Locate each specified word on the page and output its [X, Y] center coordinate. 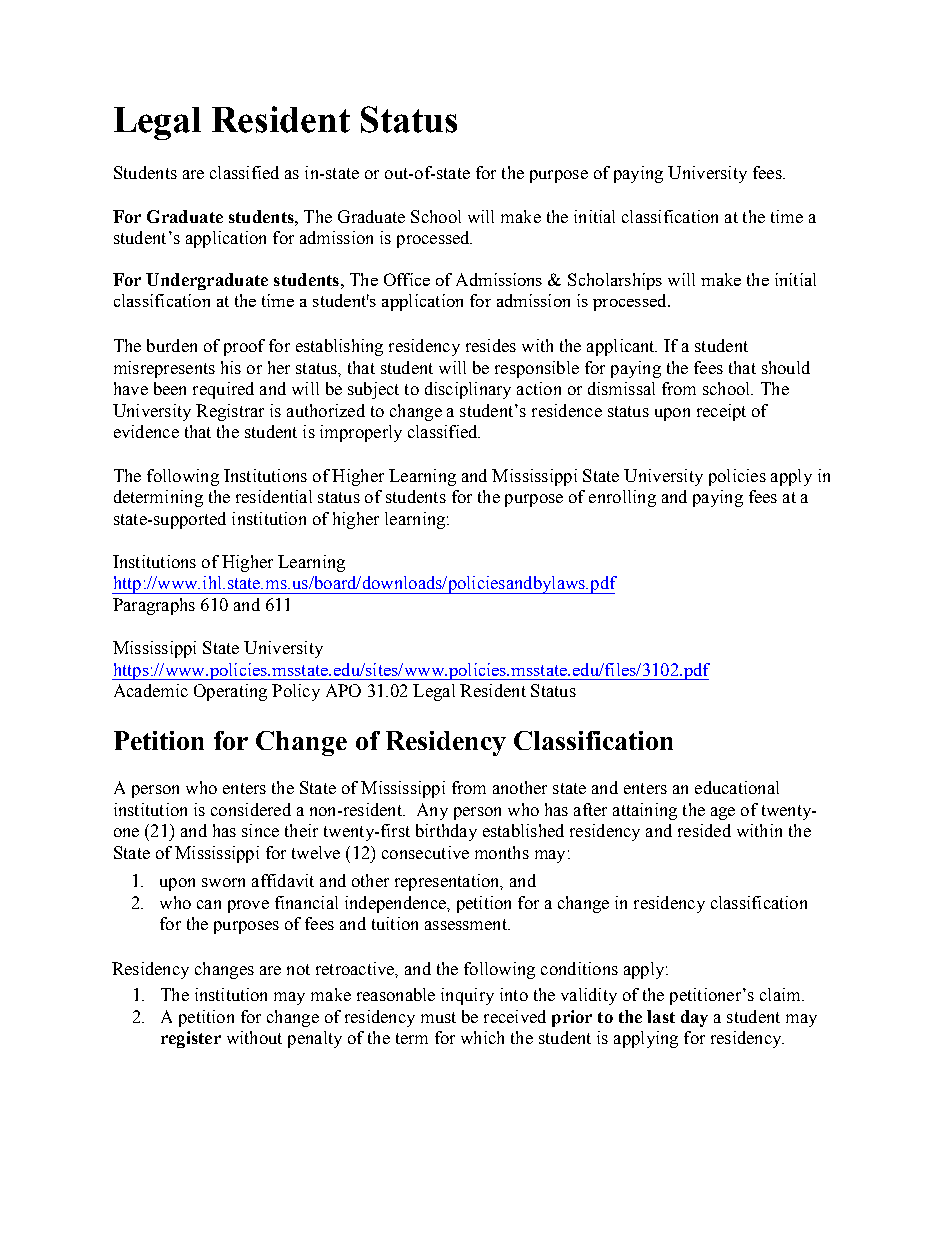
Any [432, 811]
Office [407, 279]
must [438, 1017]
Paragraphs [154, 606]
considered [251, 809]
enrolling [622, 498]
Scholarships [615, 281]
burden [172, 345]
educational [737, 787]
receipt [721, 412]
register [191, 1039]
